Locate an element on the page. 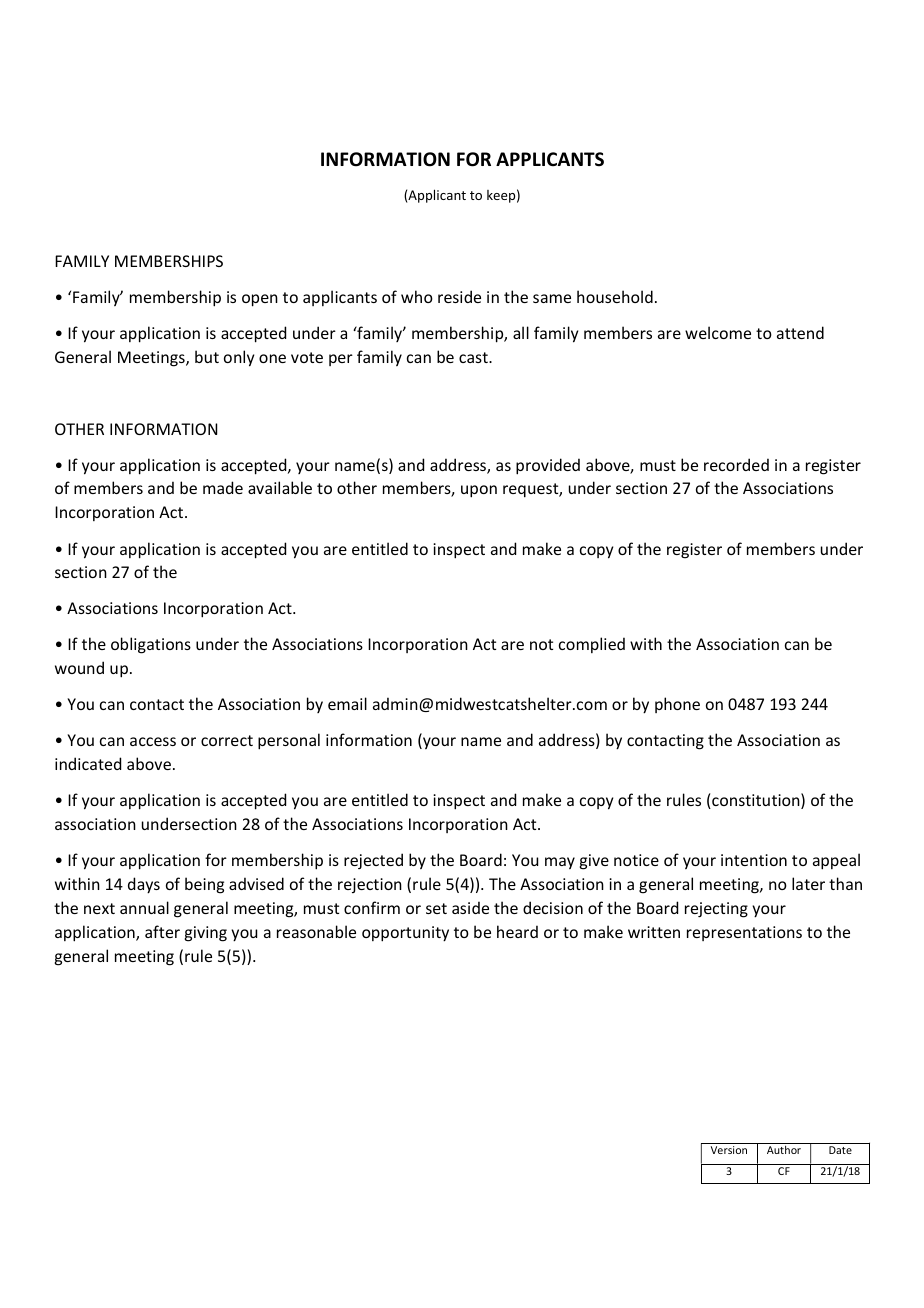 This image has height=1308, width=924. aside is located at coordinates (470, 907).
